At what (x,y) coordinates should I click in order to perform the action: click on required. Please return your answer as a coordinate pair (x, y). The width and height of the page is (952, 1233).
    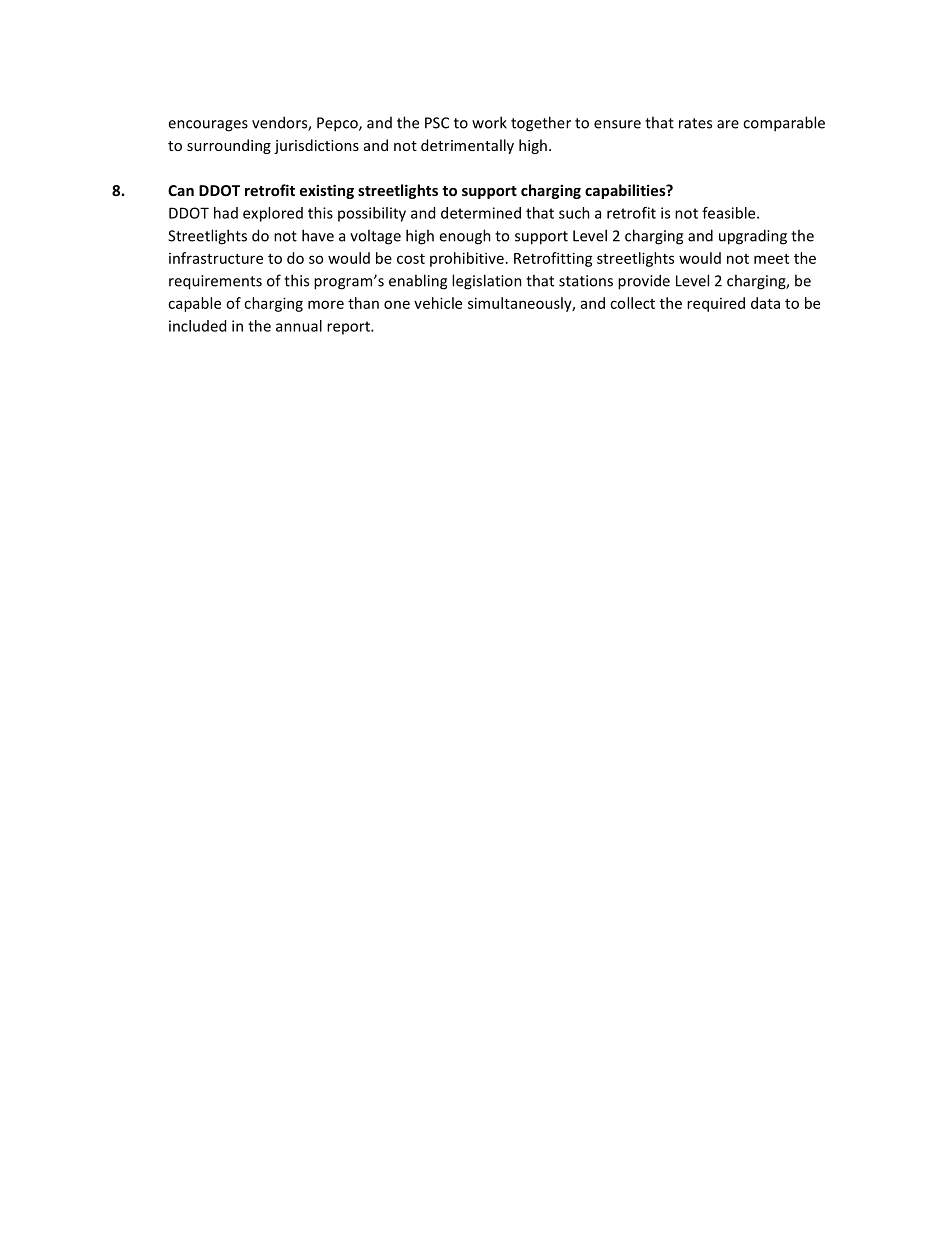
    Looking at the image, I should click on (716, 304).
